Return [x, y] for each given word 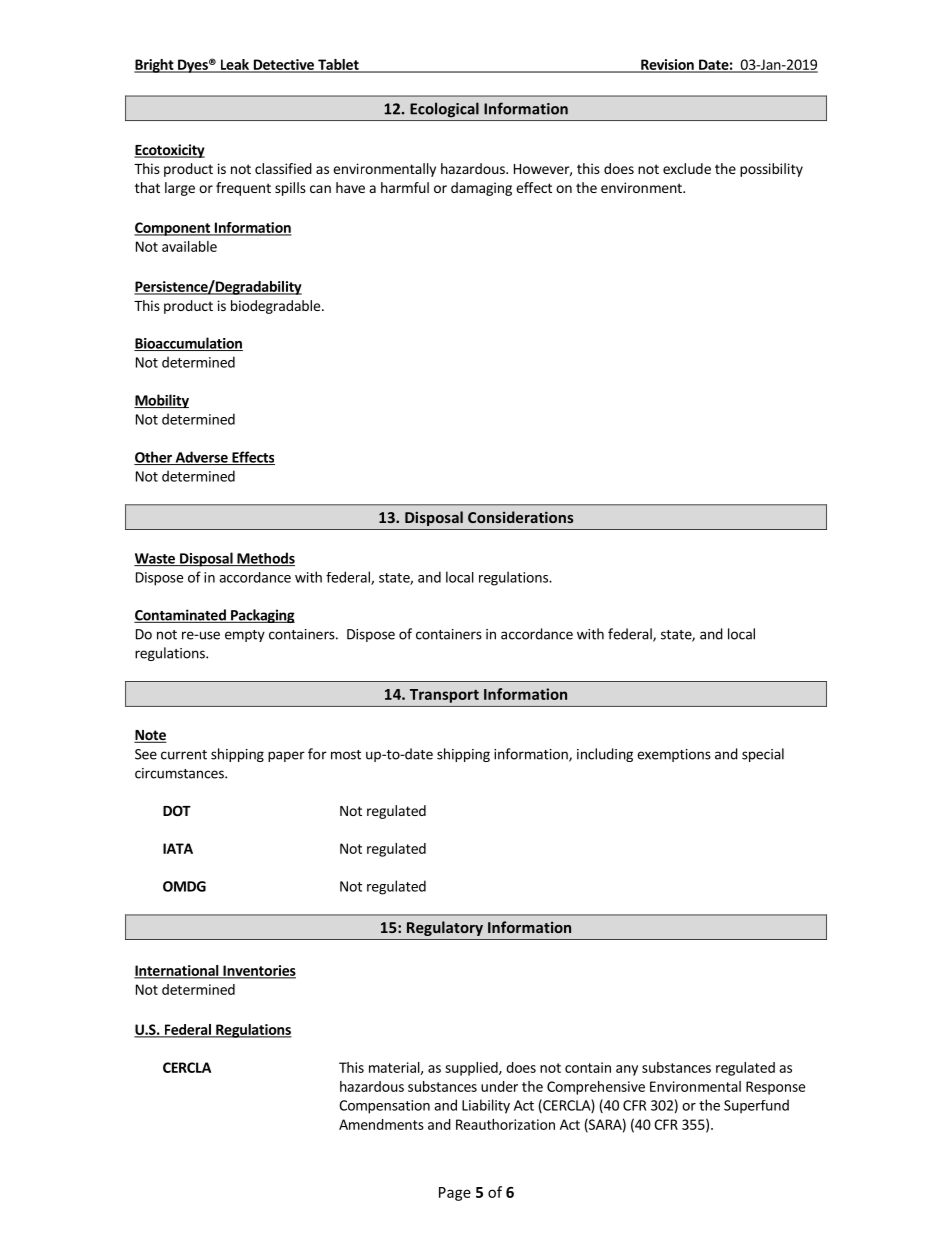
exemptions [674, 755]
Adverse [201, 458]
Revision [667, 65]
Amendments [381, 1124]
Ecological [444, 110]
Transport [444, 696]
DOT [177, 810]
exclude [687, 168]
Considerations [520, 517]
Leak [234, 65]
